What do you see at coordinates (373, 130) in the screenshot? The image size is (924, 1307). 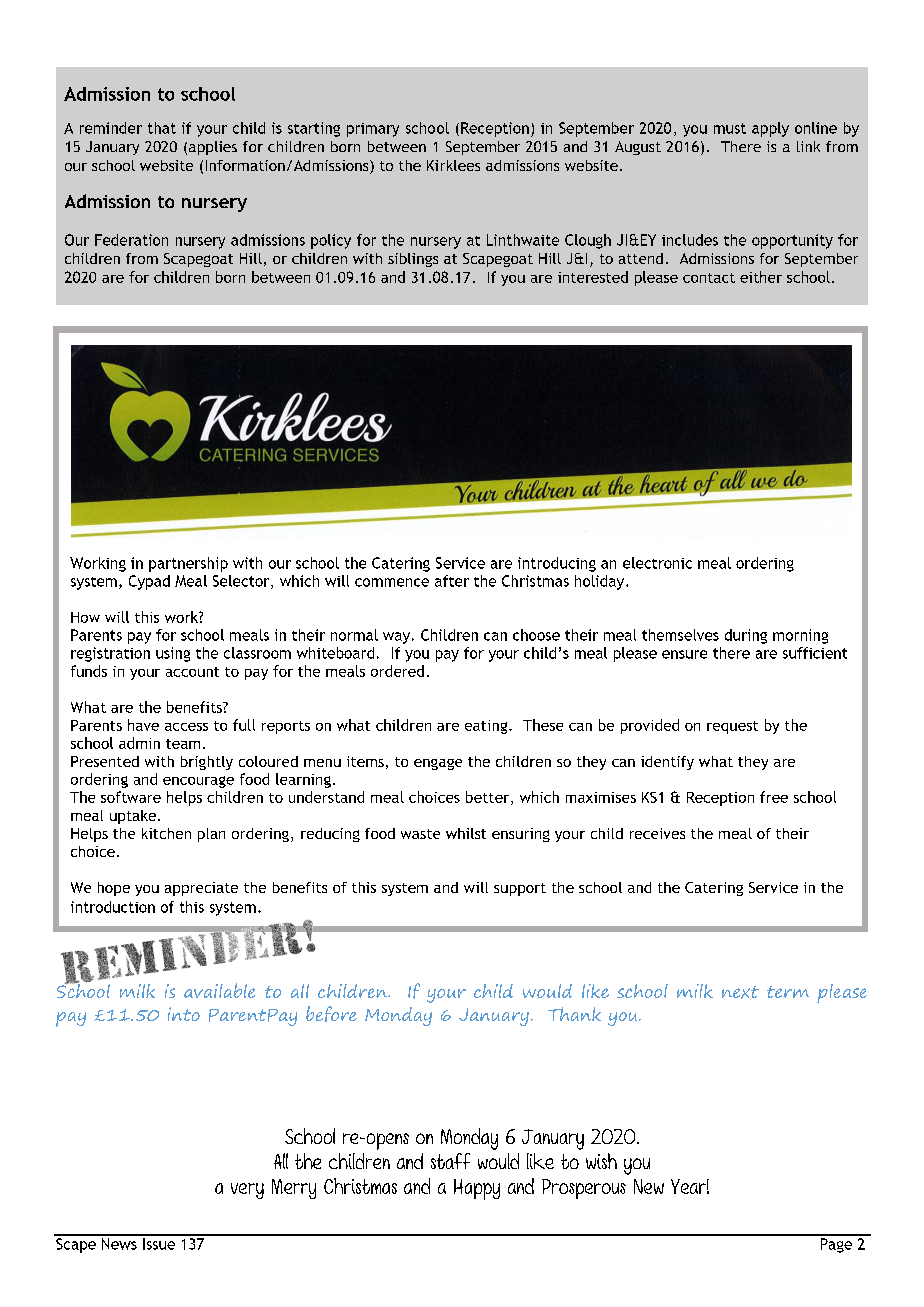 I see `primary` at bounding box center [373, 130].
